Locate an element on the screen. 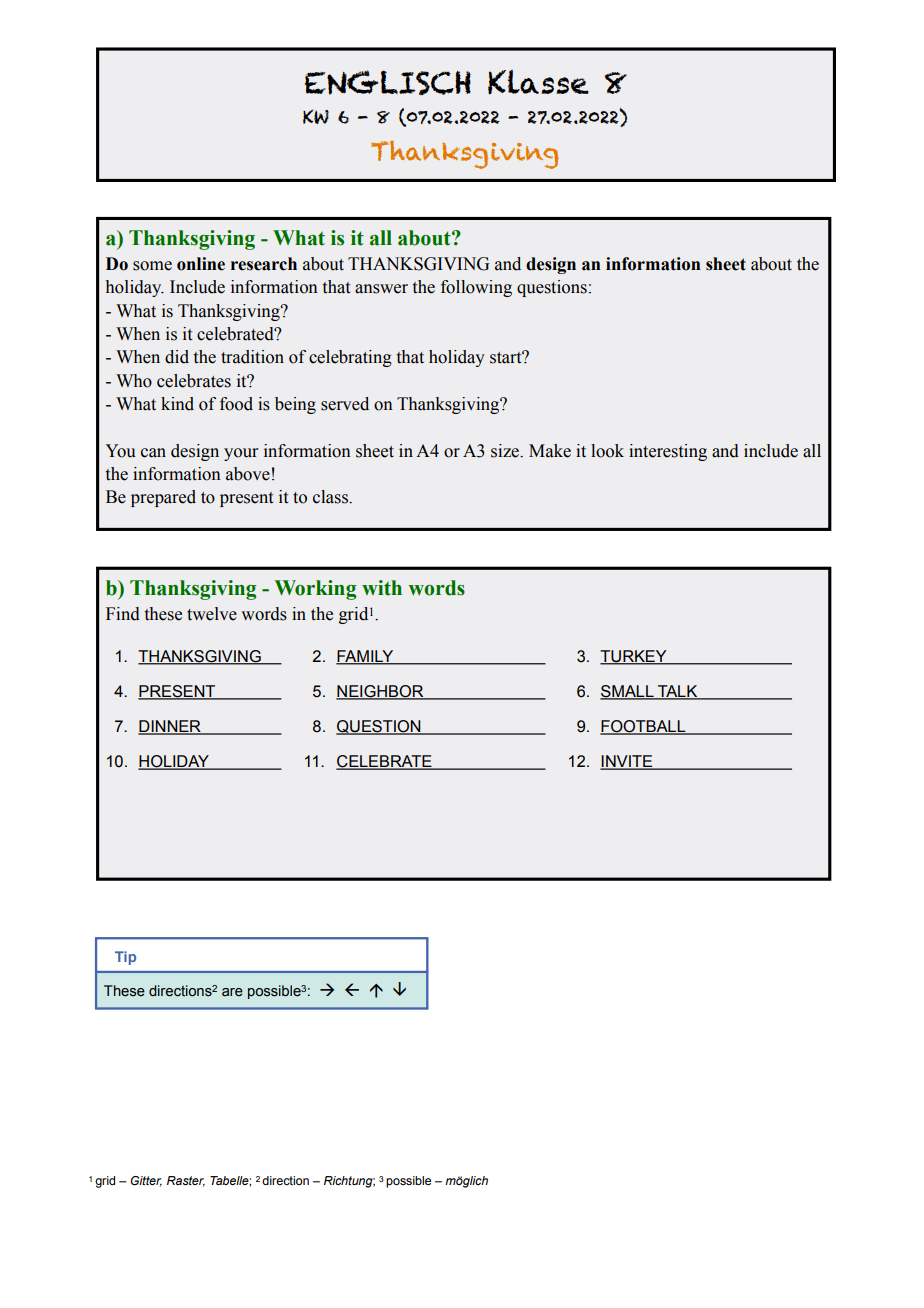 The image size is (924, 1308). Klasse is located at coordinates (538, 82).
